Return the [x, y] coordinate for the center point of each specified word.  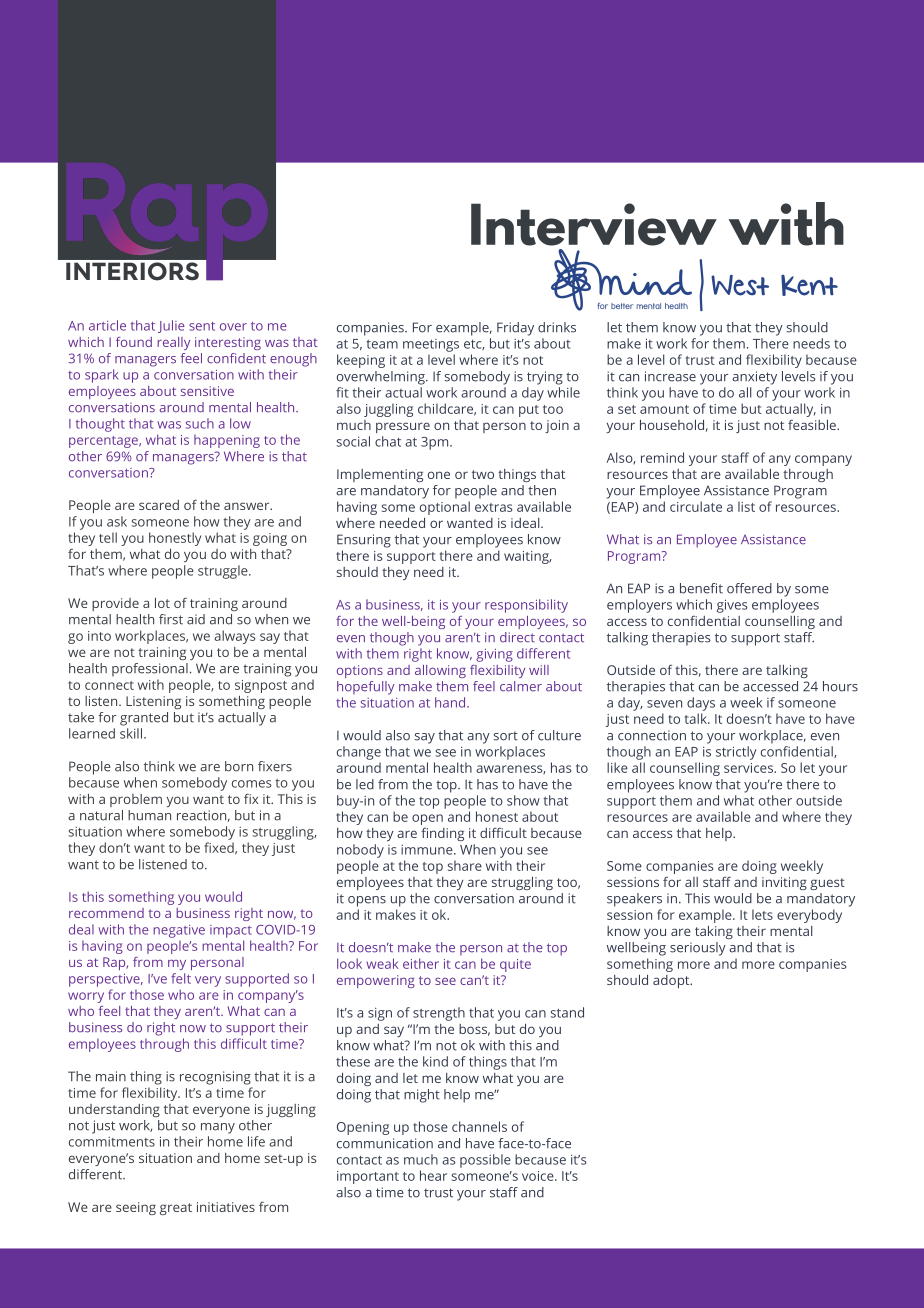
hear [433, 1175]
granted [144, 719]
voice [539, 1176]
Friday [515, 329]
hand [451, 702]
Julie [171, 326]
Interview [594, 224]
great [176, 1209]
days [701, 704]
